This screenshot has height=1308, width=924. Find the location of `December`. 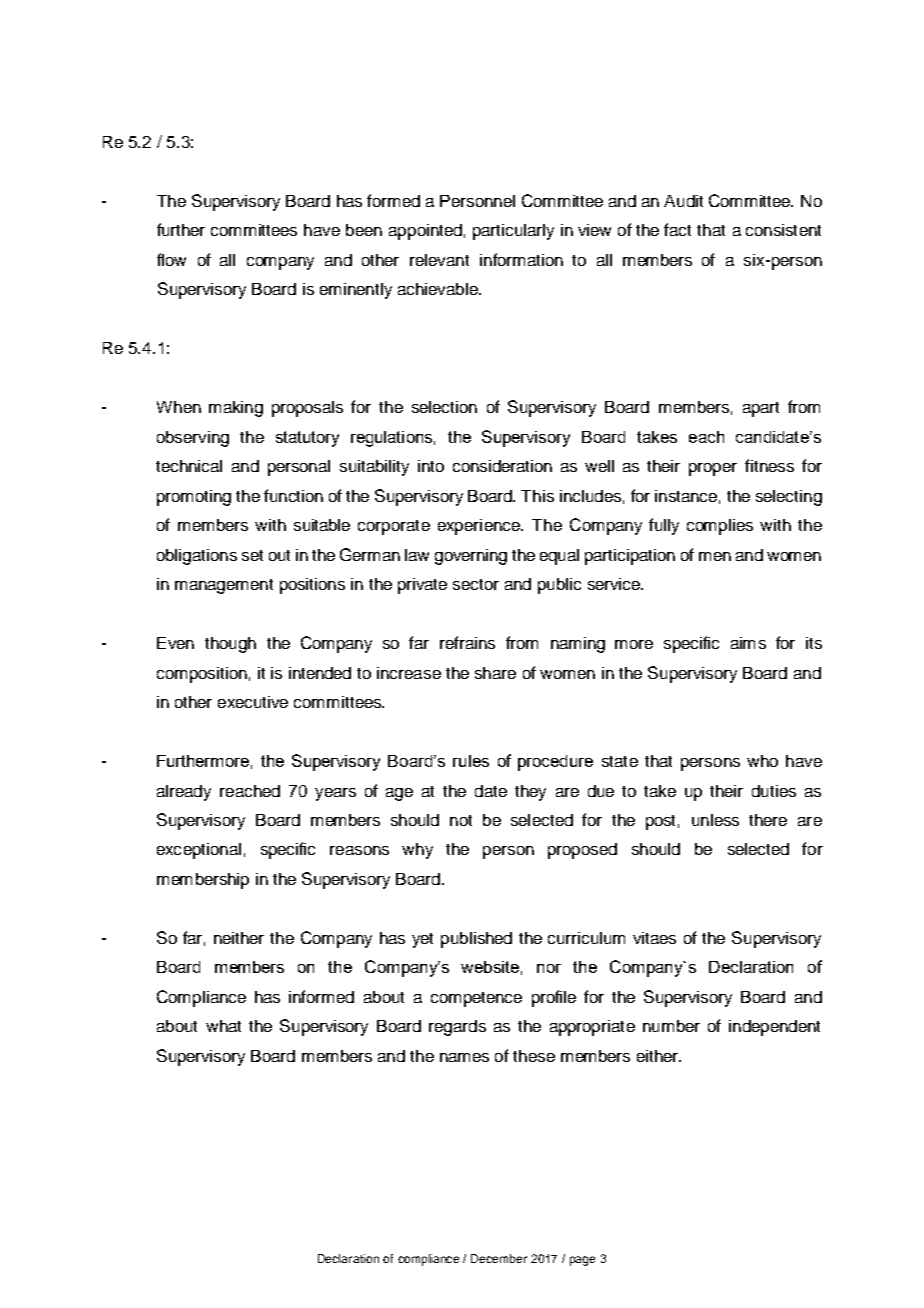

December is located at coordinates (499, 1258).
